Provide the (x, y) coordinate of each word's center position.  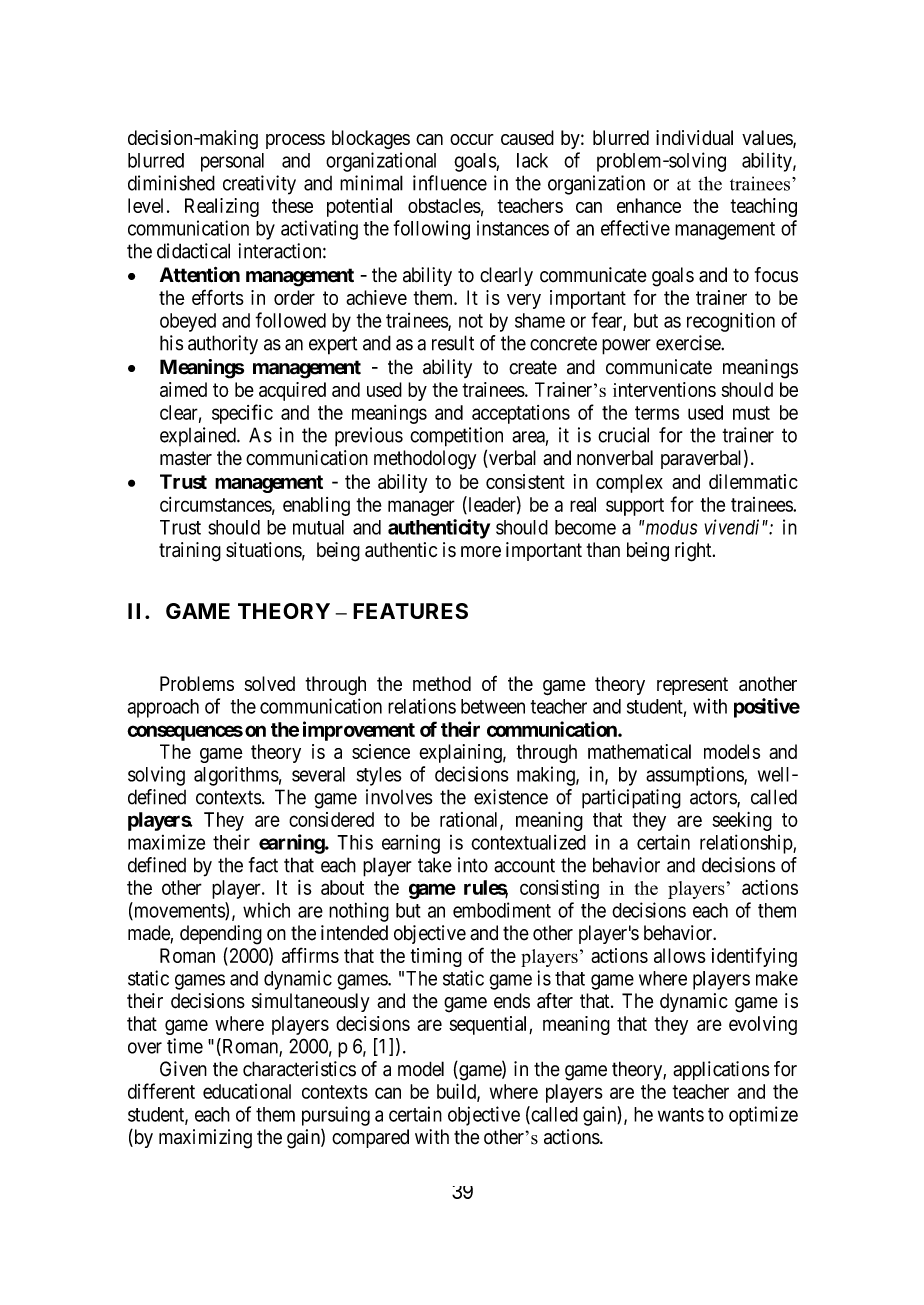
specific (242, 414)
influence (450, 183)
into (473, 865)
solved (270, 683)
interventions (664, 389)
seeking (742, 821)
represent (692, 686)
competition (456, 437)
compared (370, 1138)
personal (232, 162)
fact (263, 865)
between (493, 706)
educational (247, 1091)
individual (694, 137)
